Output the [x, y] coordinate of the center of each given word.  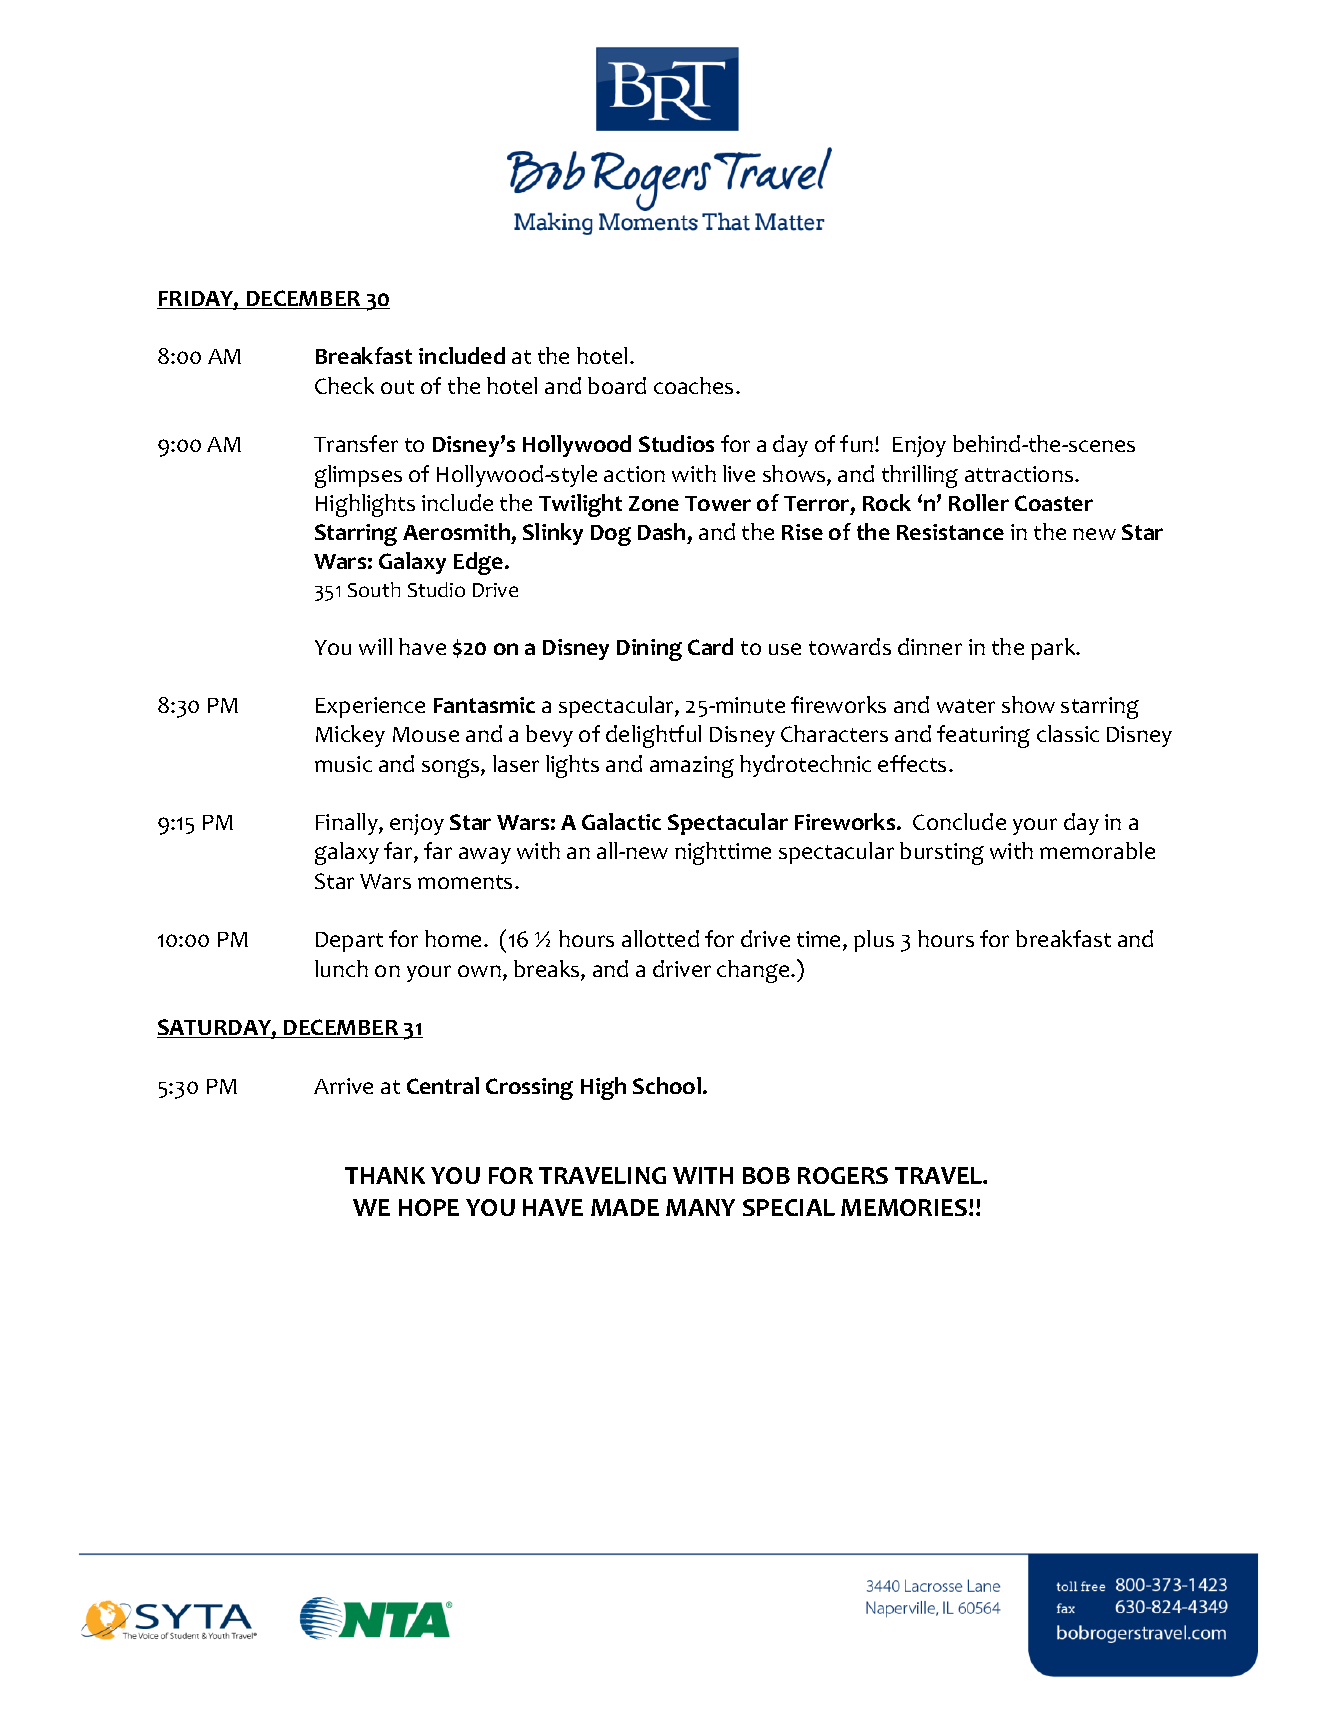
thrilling [920, 476]
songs [452, 768]
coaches [693, 385]
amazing [692, 767]
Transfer [356, 443]
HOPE [429, 1207]
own [479, 971]
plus [874, 941]
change [754, 971]
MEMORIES [905, 1207]
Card [710, 646]
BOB [766, 1175]
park [1054, 649]
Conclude [959, 821]
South [374, 589]
